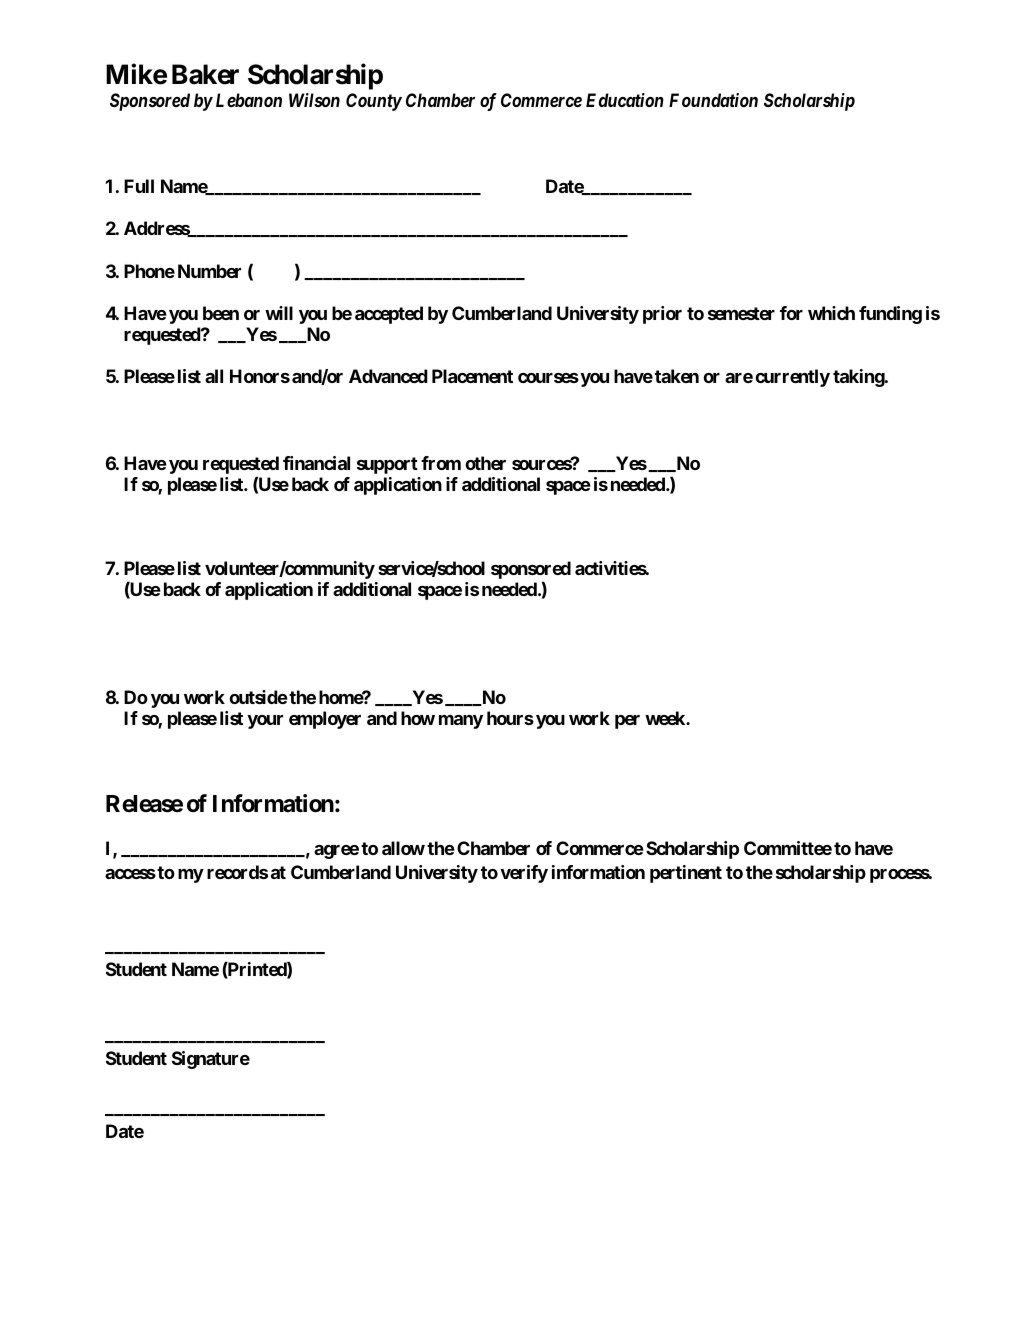 This image has height=1321, width=1021. What do you see at coordinates (686, 874) in the image?
I see `pertinent` at bounding box center [686, 874].
